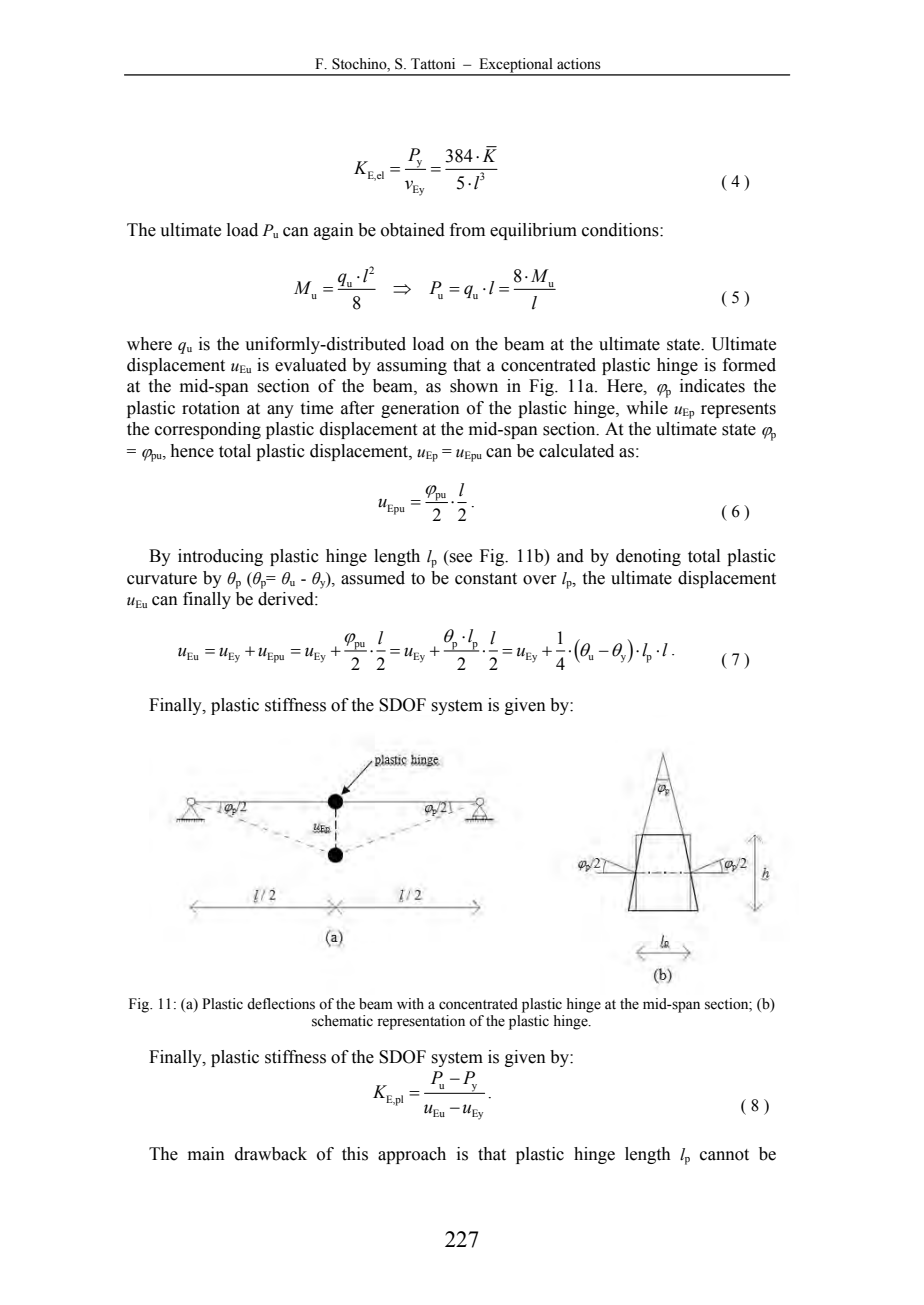 The height and width of the screenshot is (1305, 924). Describe the element at coordinates (334, 231) in the screenshot. I see `again` at that location.
